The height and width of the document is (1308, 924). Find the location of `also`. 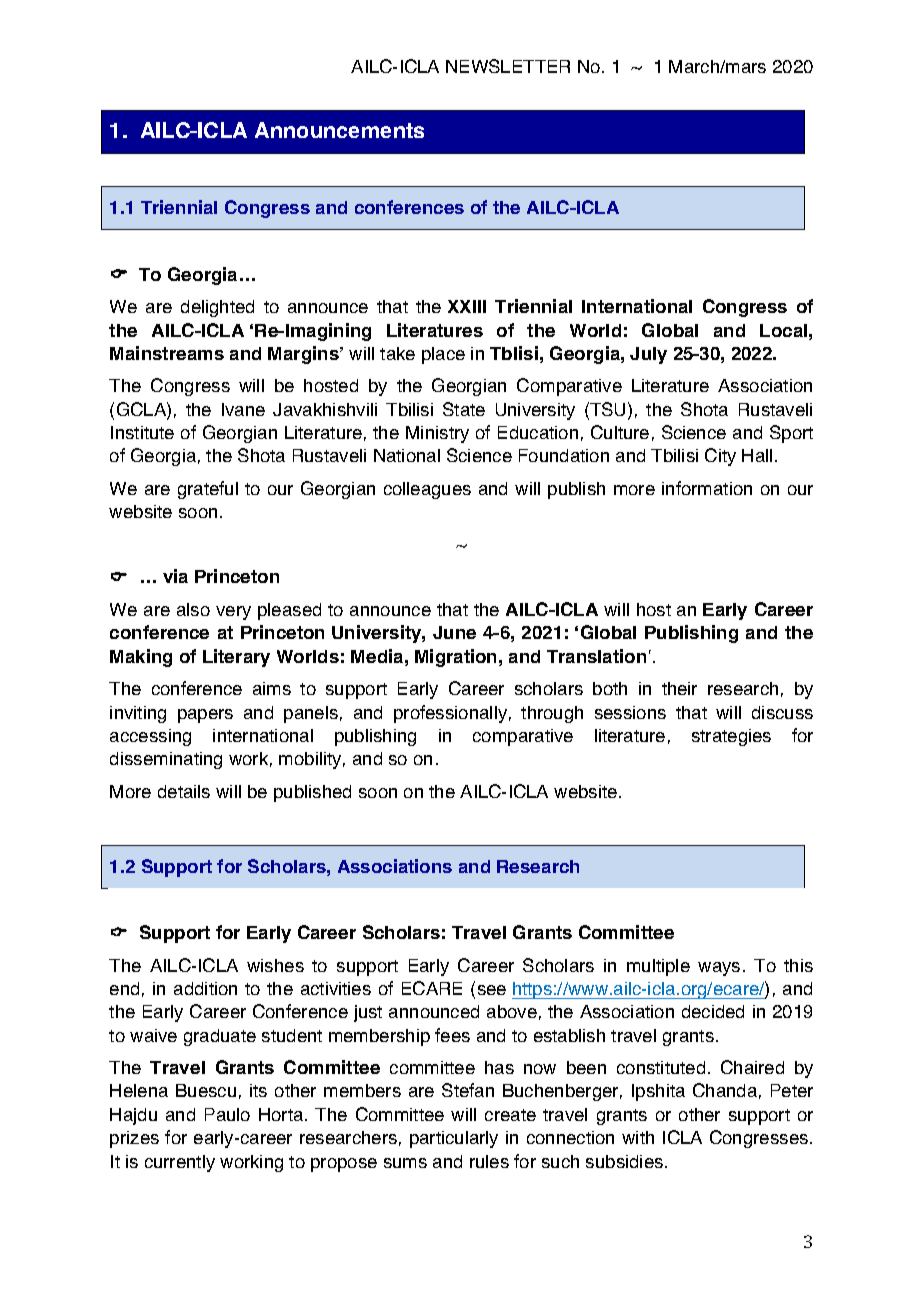

also is located at coordinates (193, 609).
